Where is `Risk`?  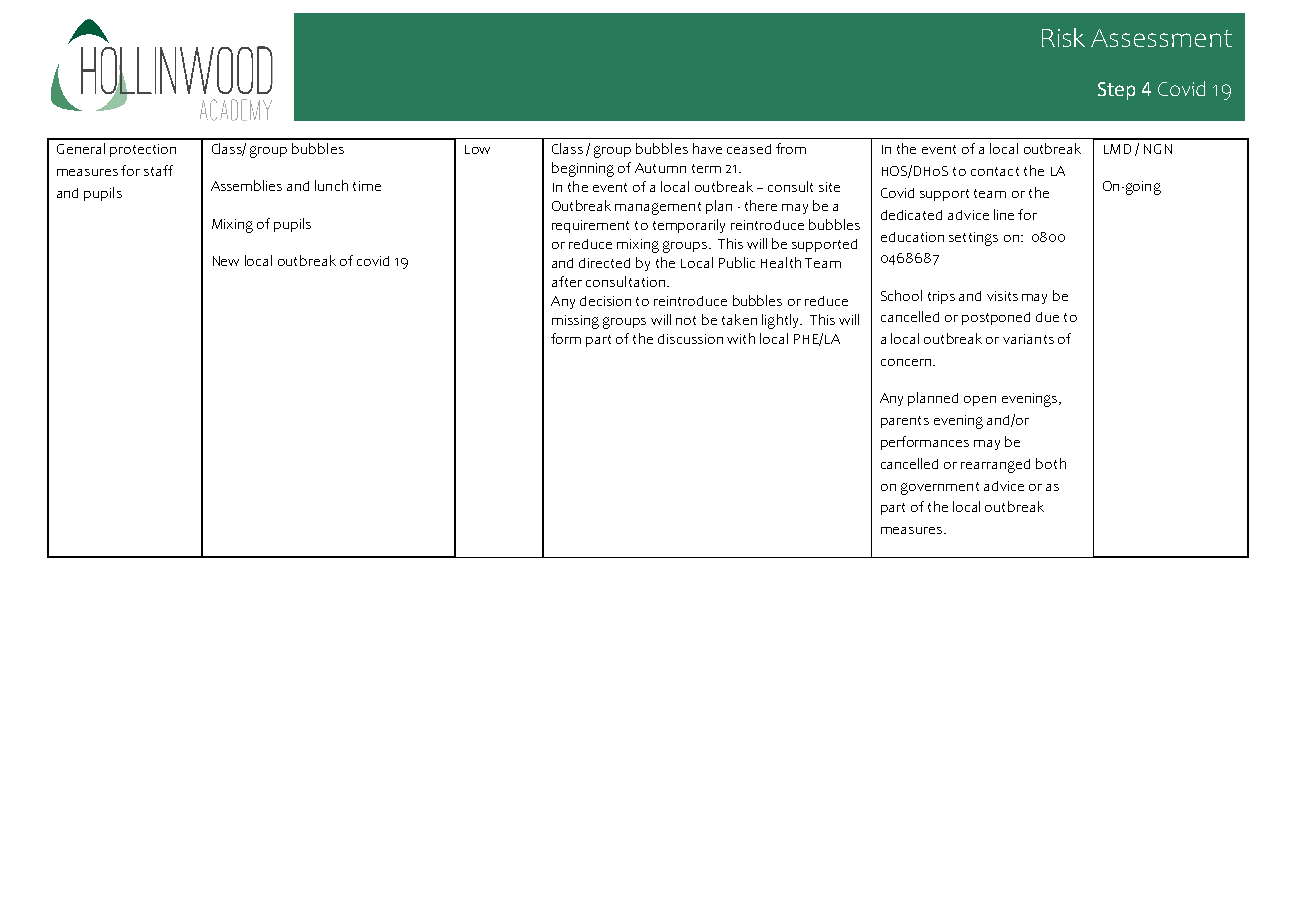 Risk is located at coordinates (1063, 37).
